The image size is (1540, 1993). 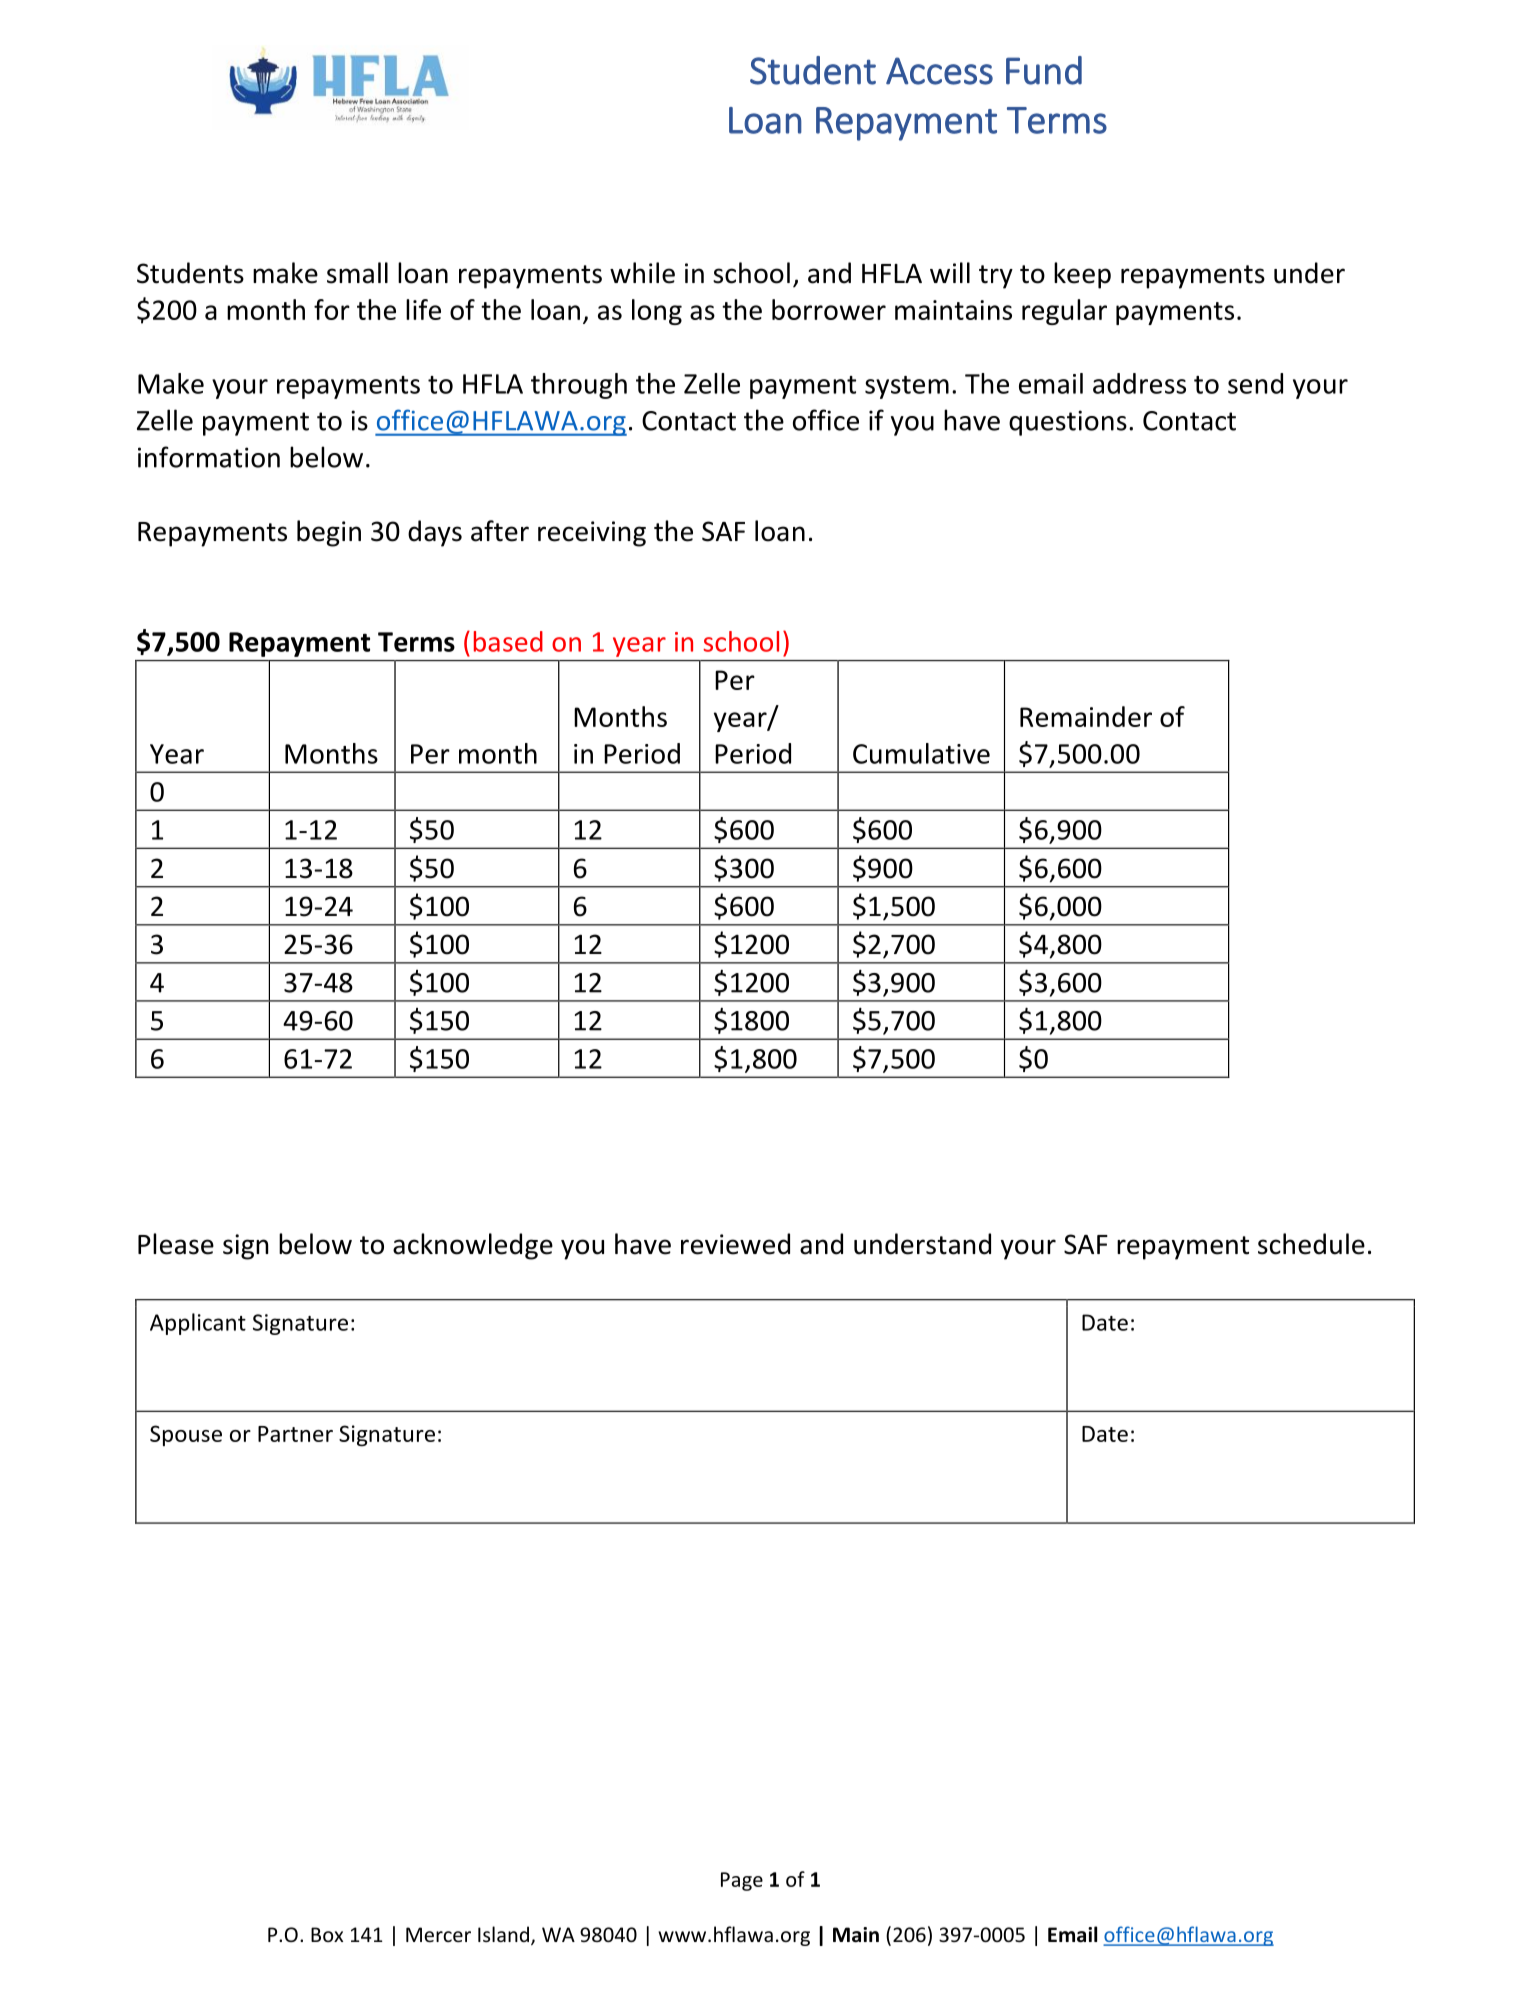 I want to click on while, so click(x=642, y=273).
